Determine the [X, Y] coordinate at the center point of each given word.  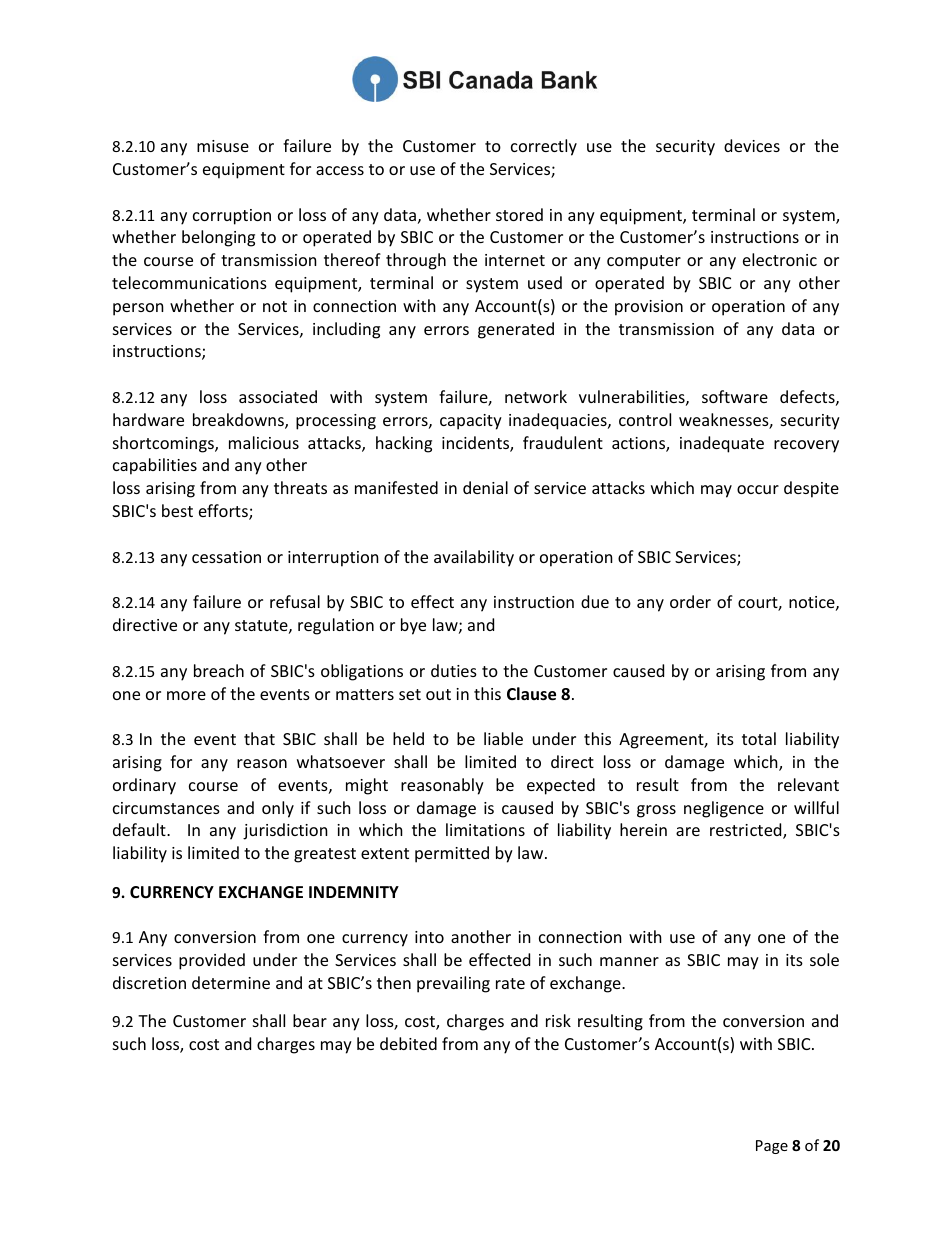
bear [310, 1020]
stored [519, 214]
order [690, 601]
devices [752, 145]
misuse [223, 146]
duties [454, 670]
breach [219, 670]
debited [408, 1043]
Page [772, 1147]
